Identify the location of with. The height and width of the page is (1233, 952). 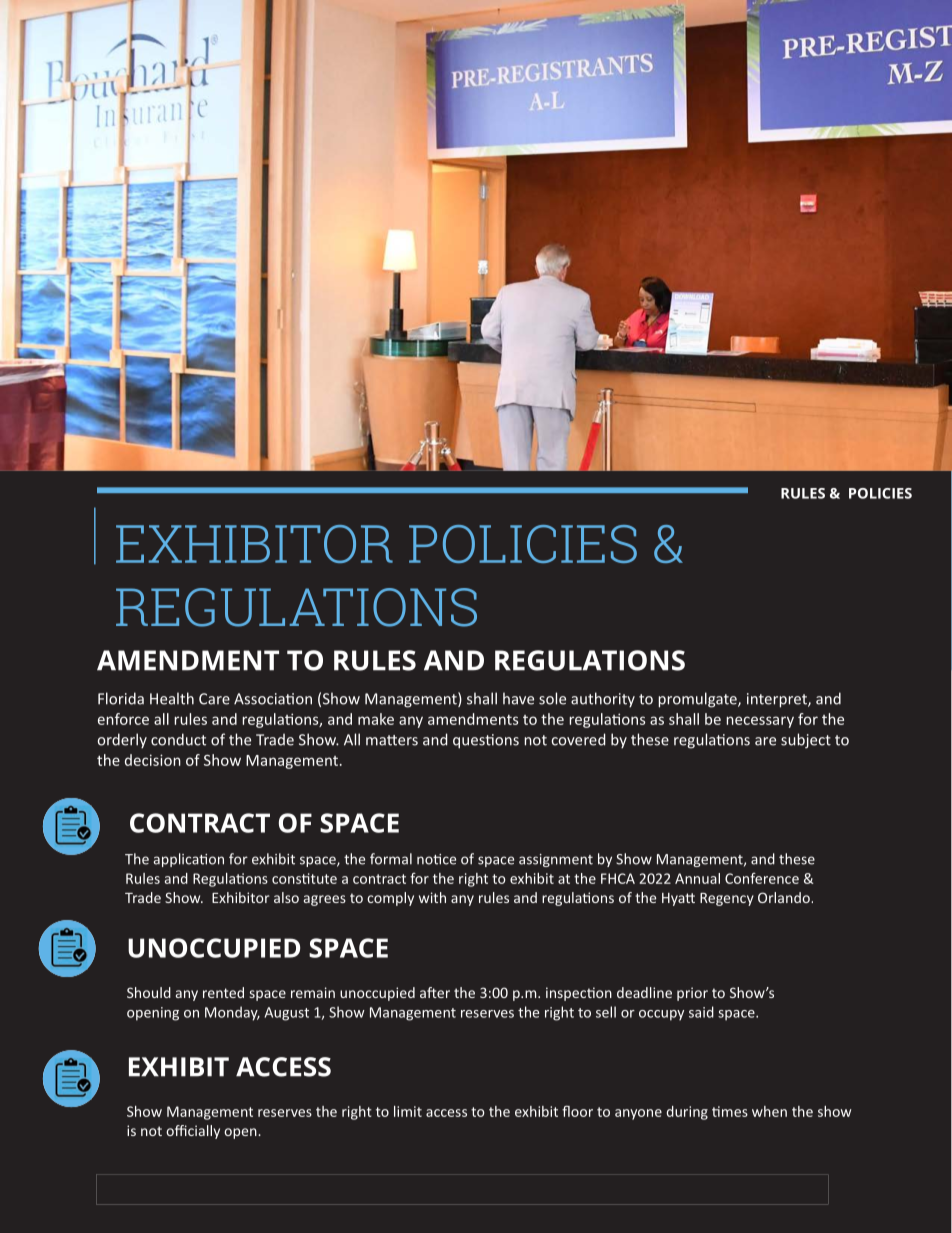
(432, 897).
